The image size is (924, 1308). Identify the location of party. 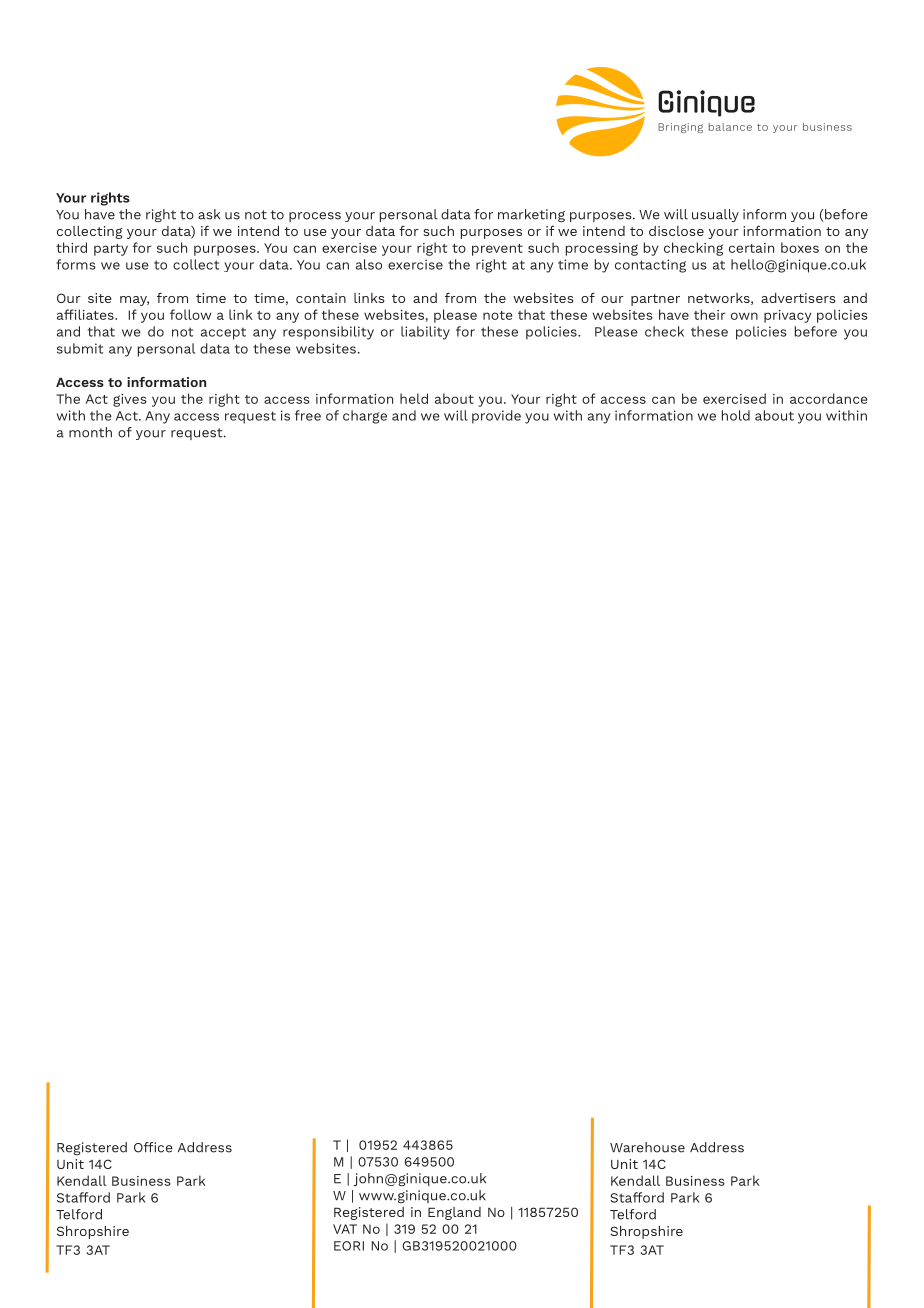
(111, 250).
